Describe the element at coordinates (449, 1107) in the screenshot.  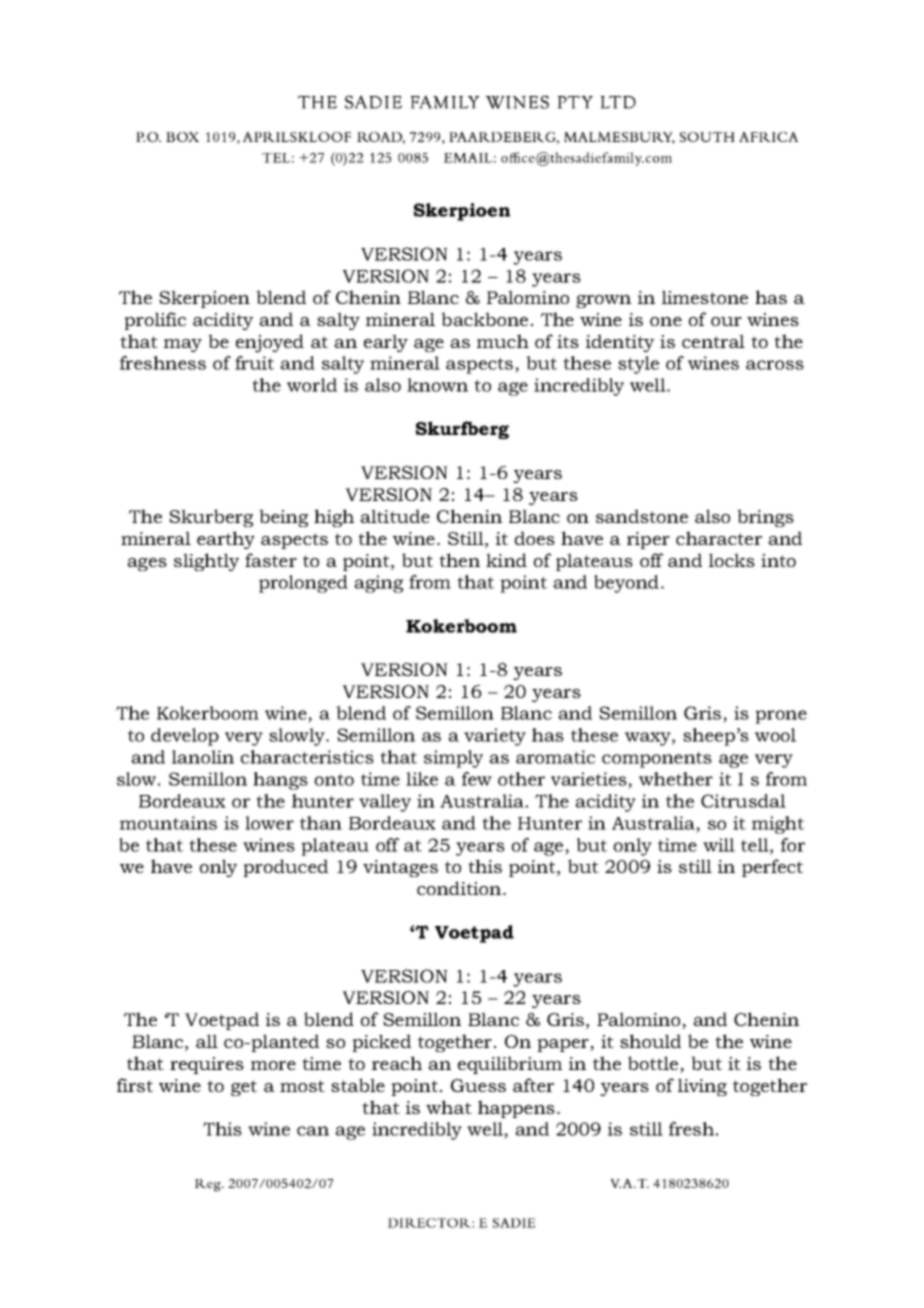
I see `what` at that location.
